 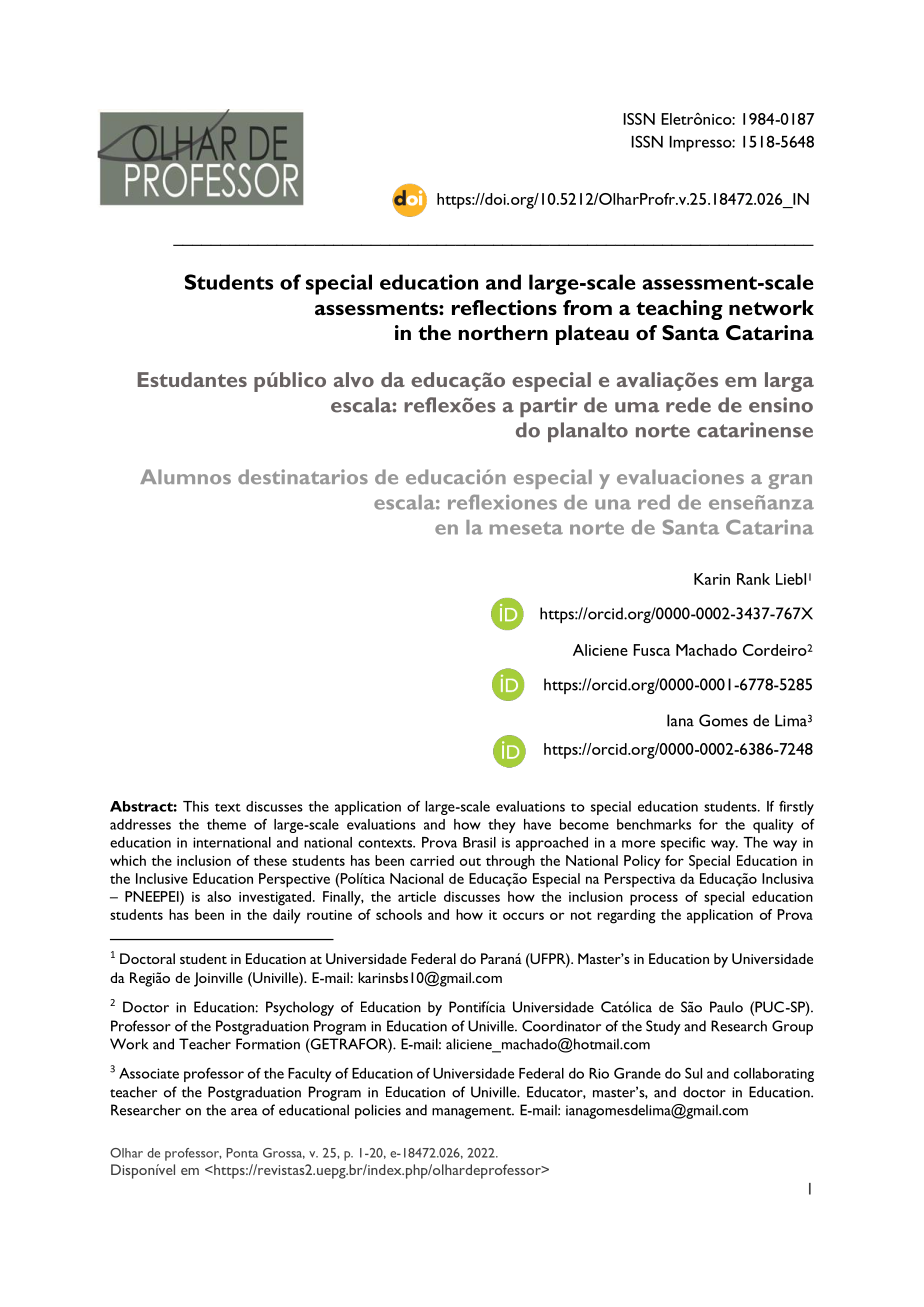 What do you see at coordinates (504, 307) in the page?
I see `reflections` at bounding box center [504, 307].
